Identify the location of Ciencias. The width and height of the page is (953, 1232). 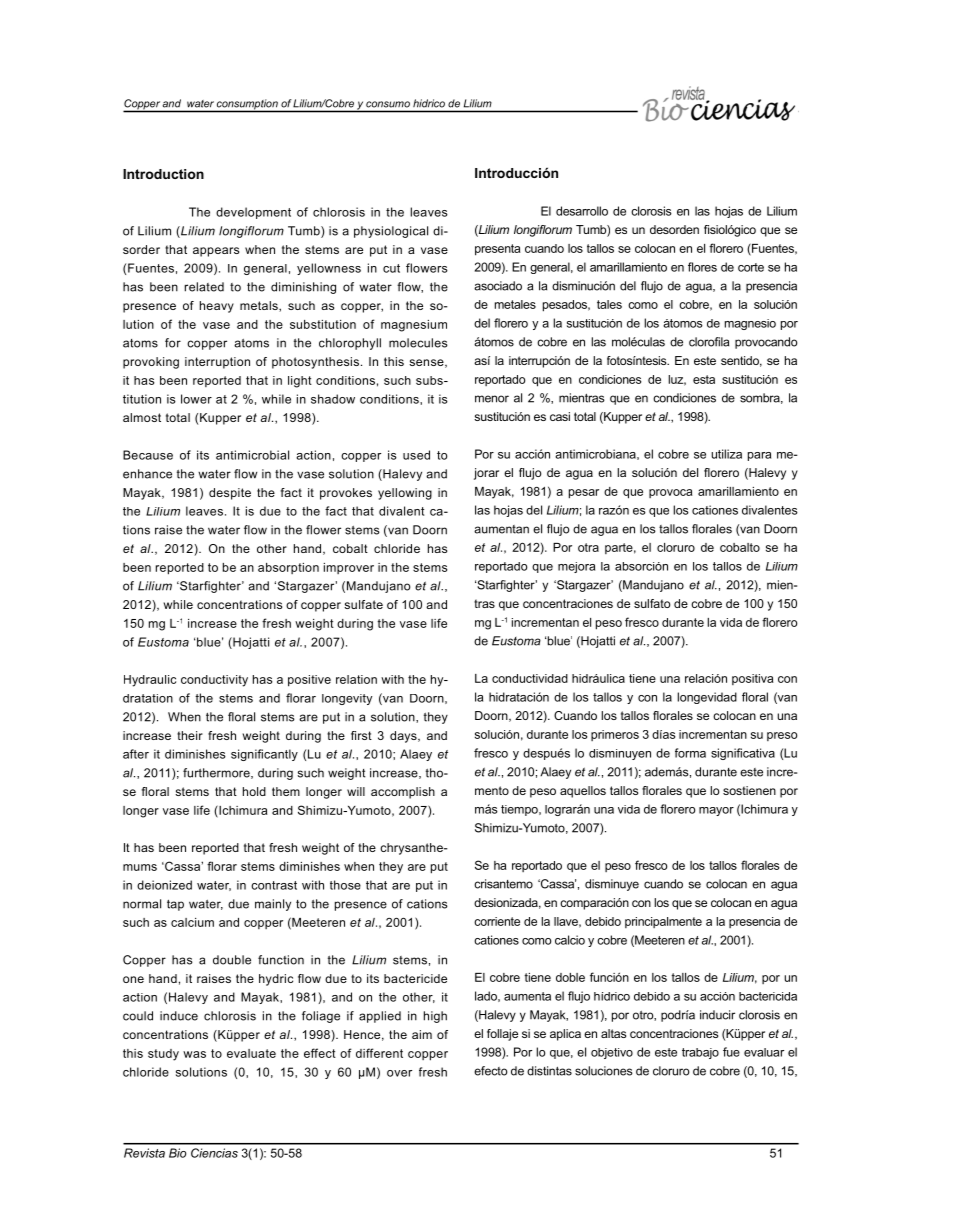
(214, 1153).
